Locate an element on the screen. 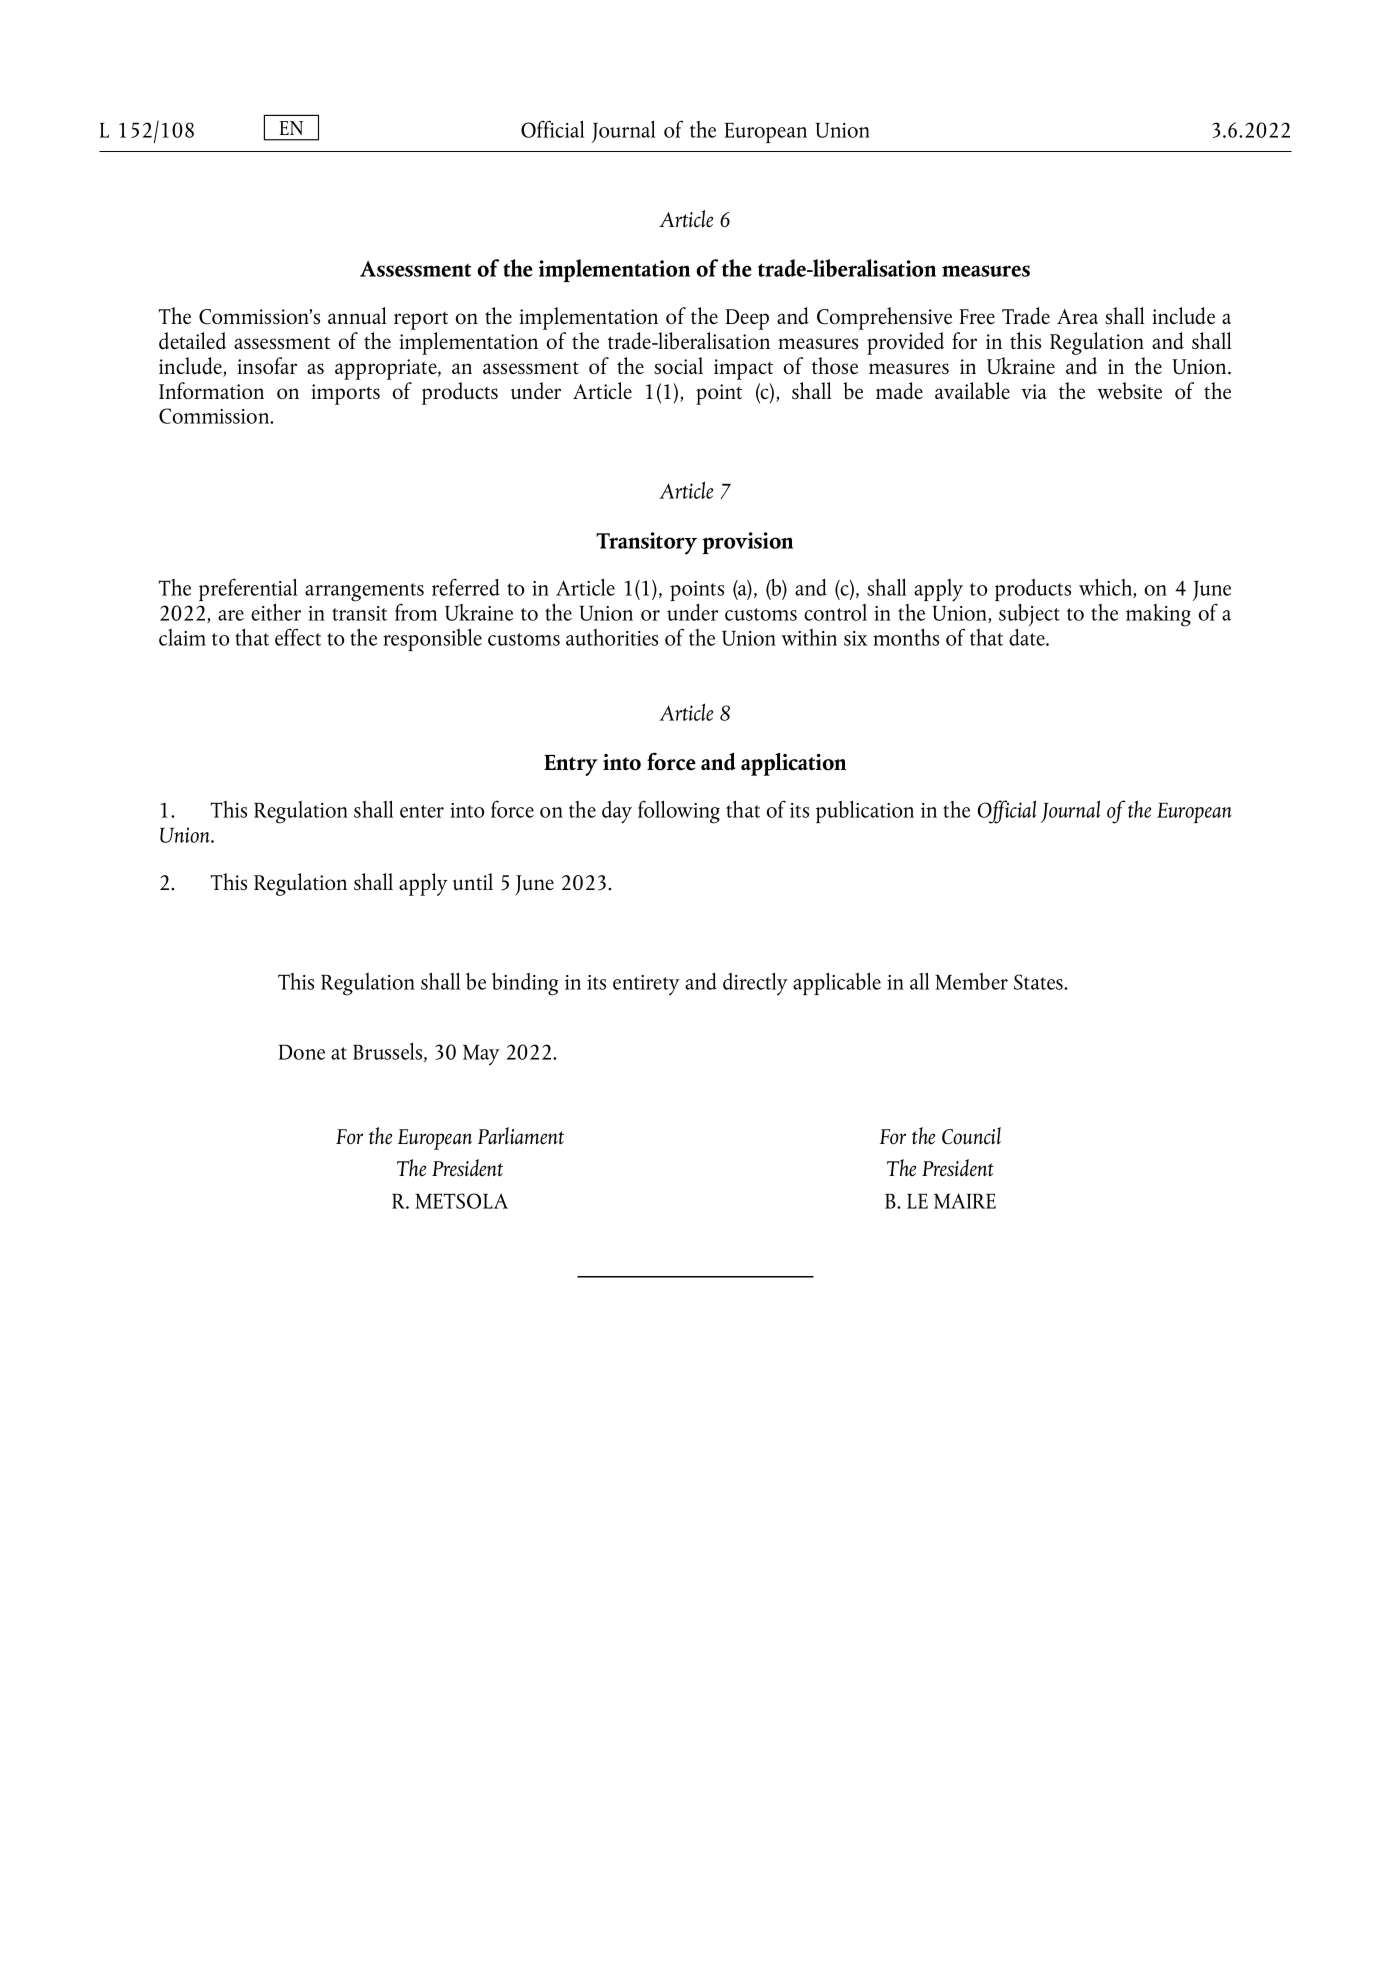 Image resolution: width=1391 pixels, height=1968 pixels. entirety is located at coordinates (646, 985).
